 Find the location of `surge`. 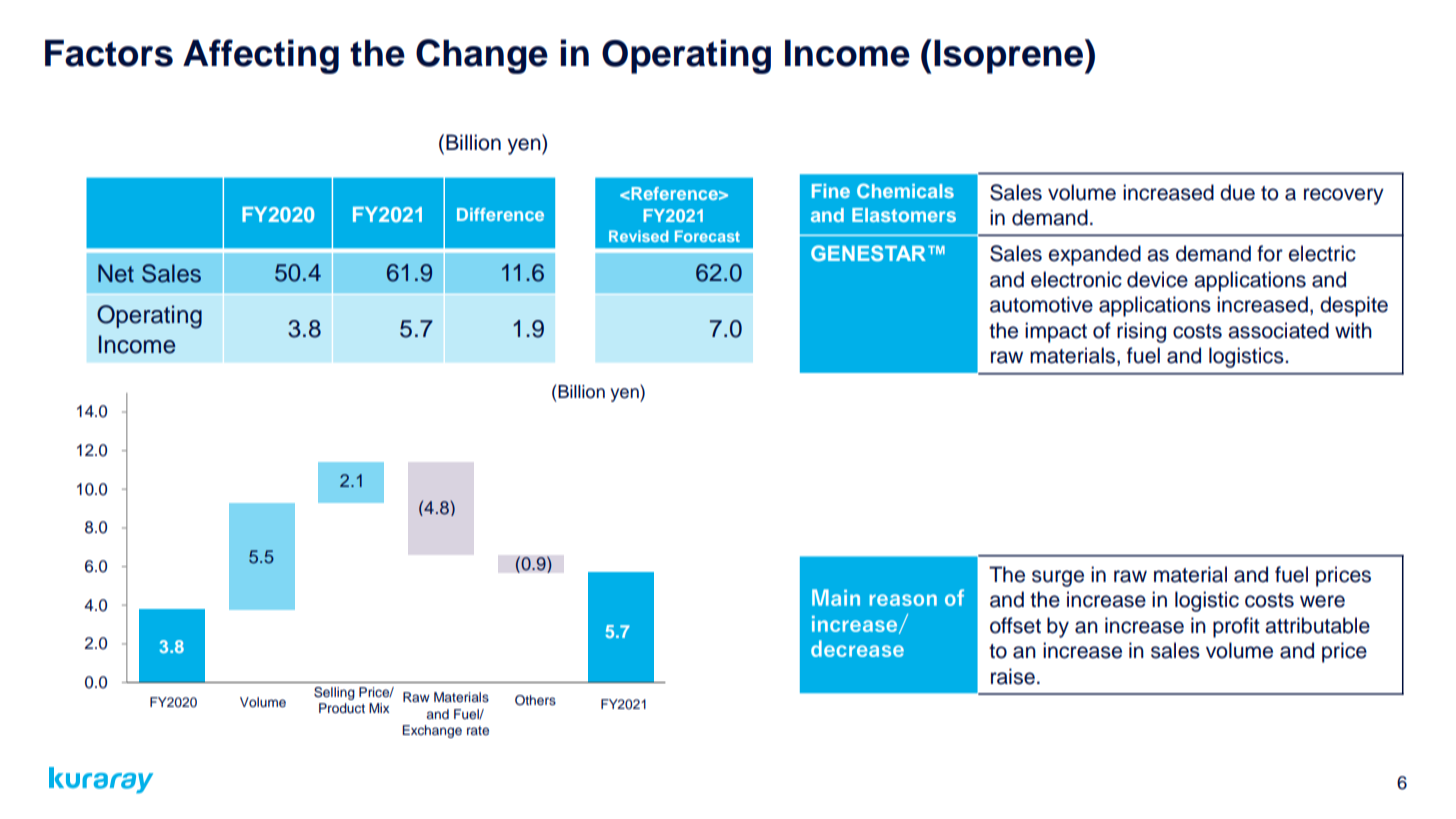

surge is located at coordinates (1058, 578).
